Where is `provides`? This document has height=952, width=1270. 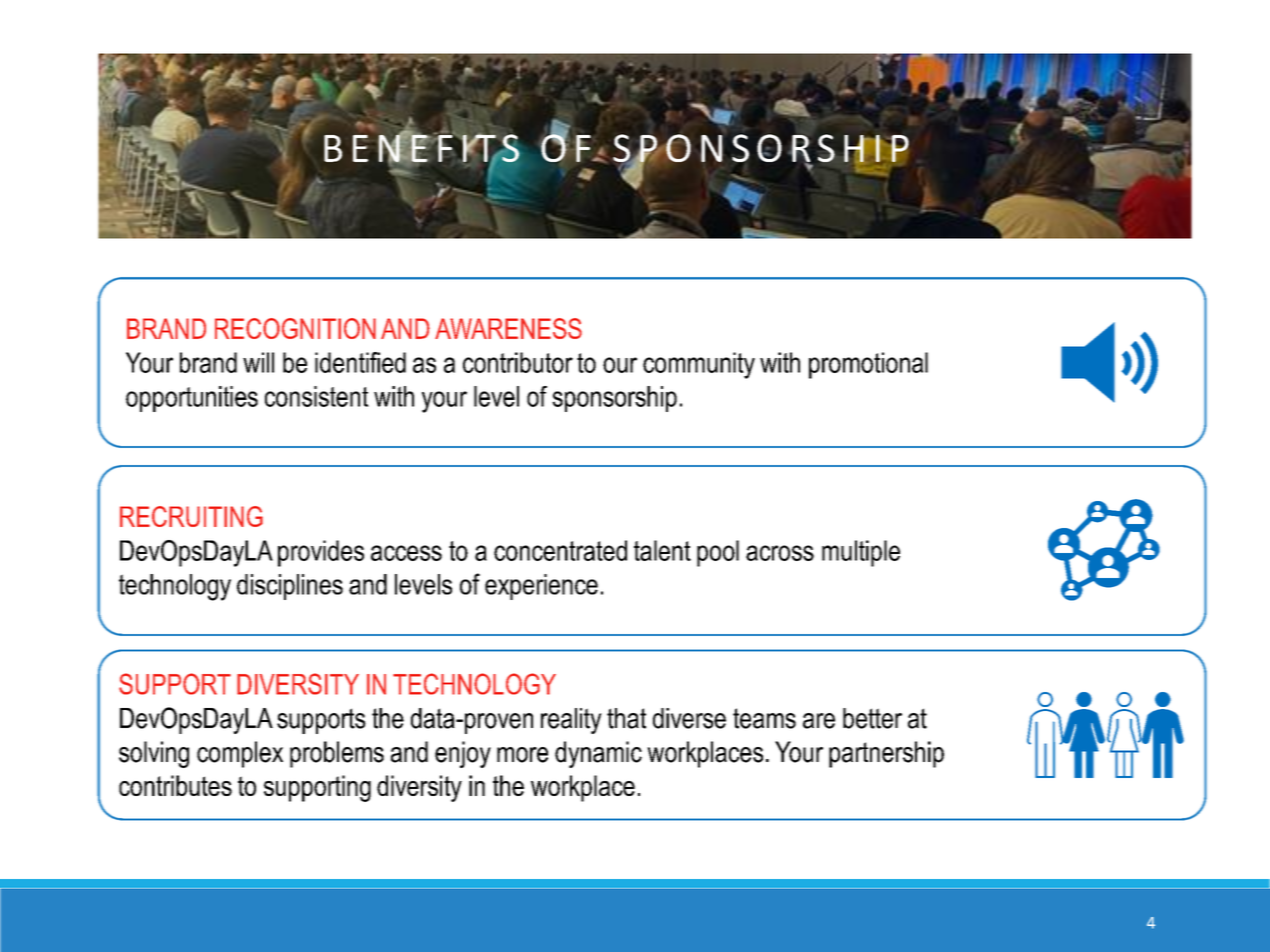
provides is located at coordinates (321, 553).
